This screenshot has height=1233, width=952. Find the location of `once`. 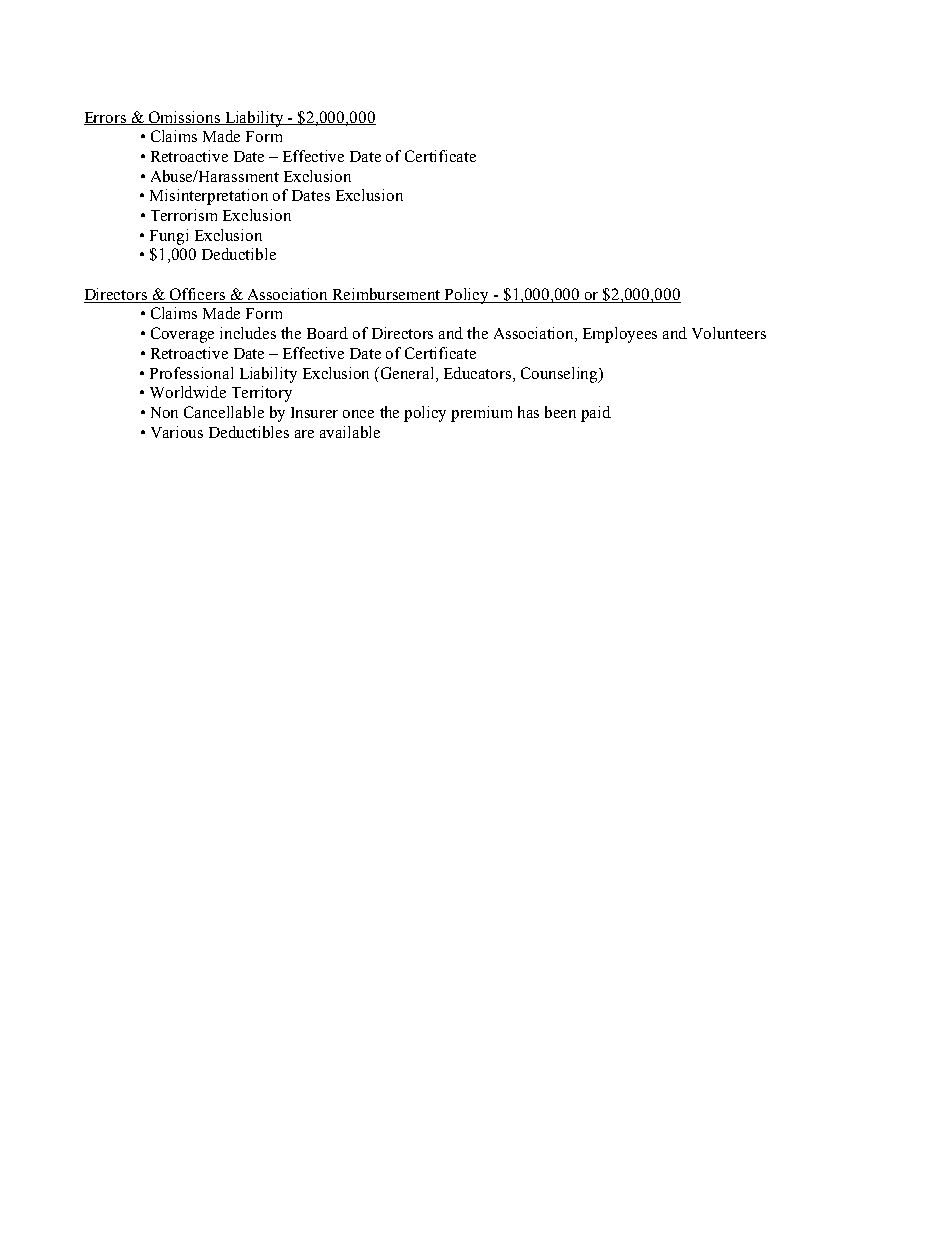

once is located at coordinates (358, 414).
